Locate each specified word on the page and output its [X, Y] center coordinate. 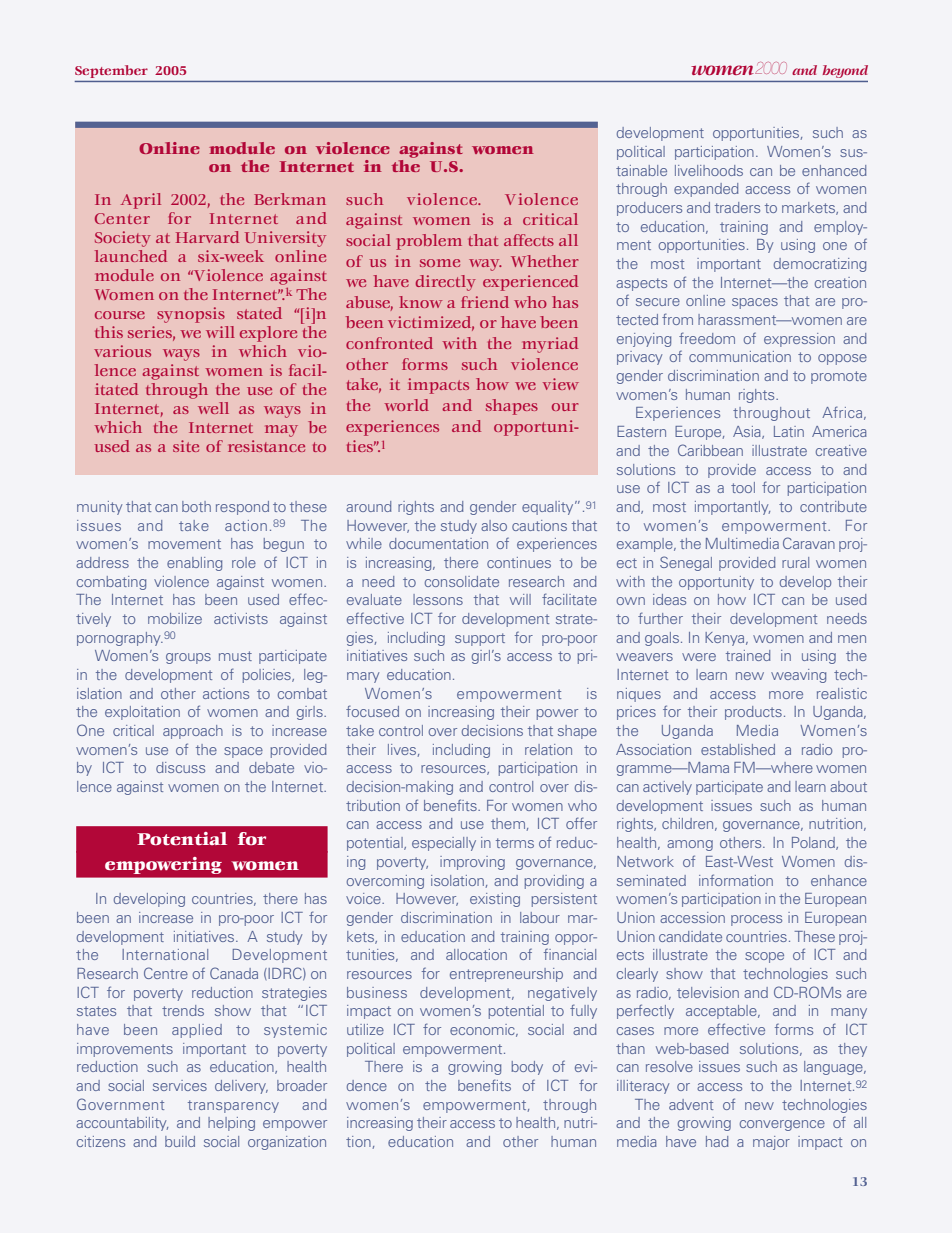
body [527, 1068]
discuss [180, 767]
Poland [814, 843]
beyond [845, 71]
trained [748, 655]
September [111, 71]
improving [472, 863]
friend [485, 302]
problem [429, 242]
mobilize [175, 618]
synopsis [191, 315]
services [180, 1085]
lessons [438, 599]
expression [799, 340]
